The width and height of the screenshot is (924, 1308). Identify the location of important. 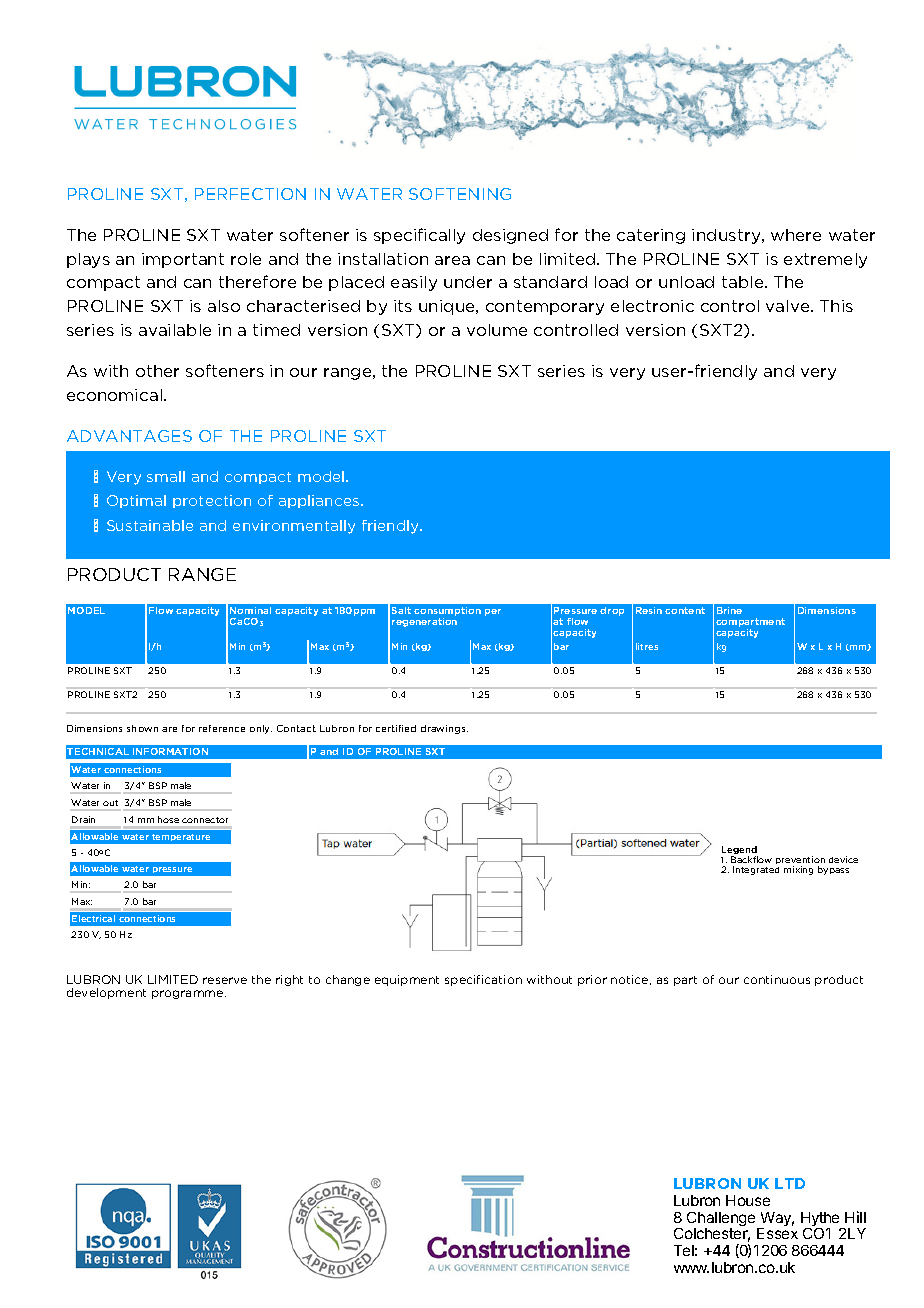
(183, 260).
